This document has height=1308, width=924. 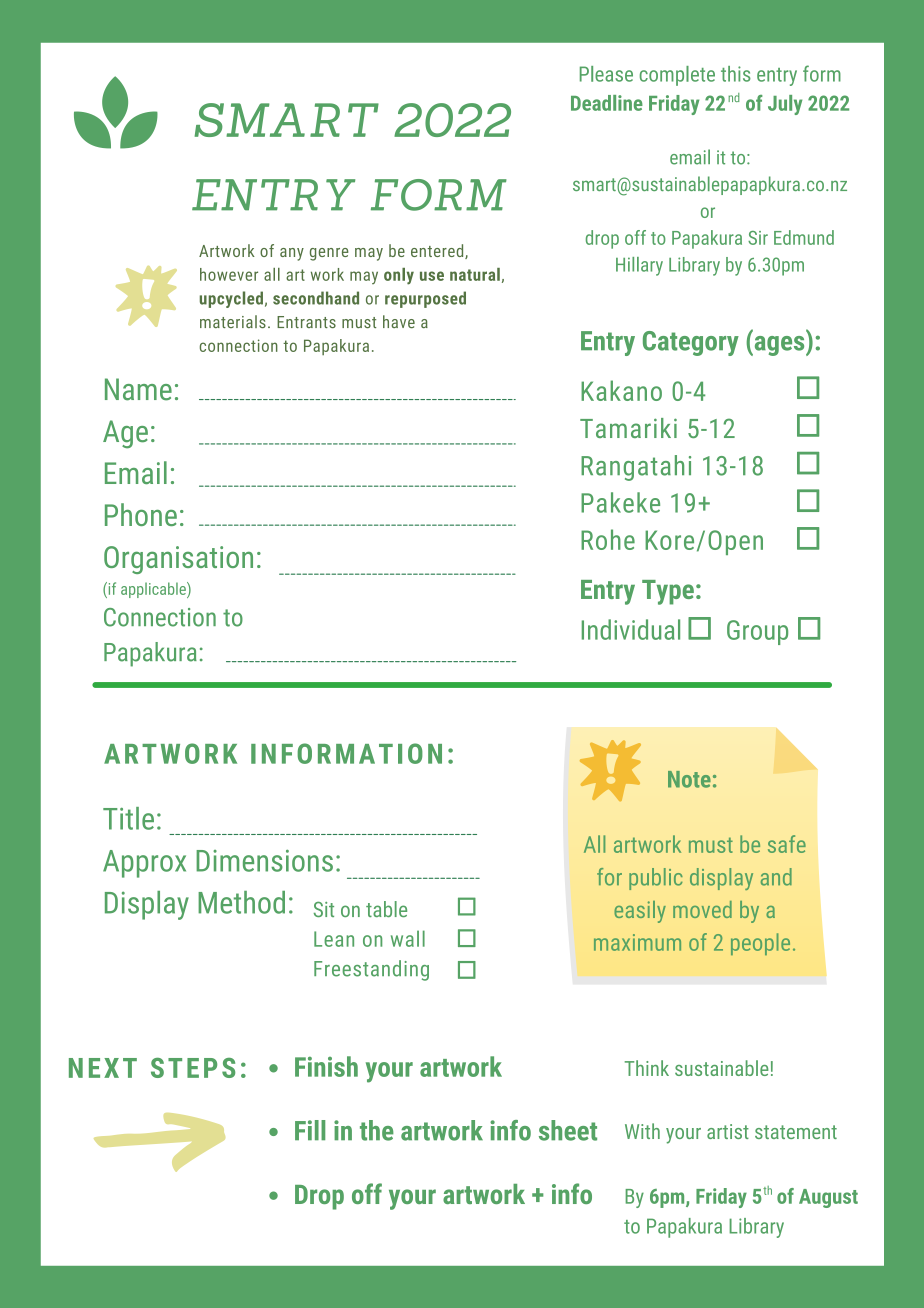 What do you see at coordinates (785, 105) in the document?
I see `July` at bounding box center [785, 105].
